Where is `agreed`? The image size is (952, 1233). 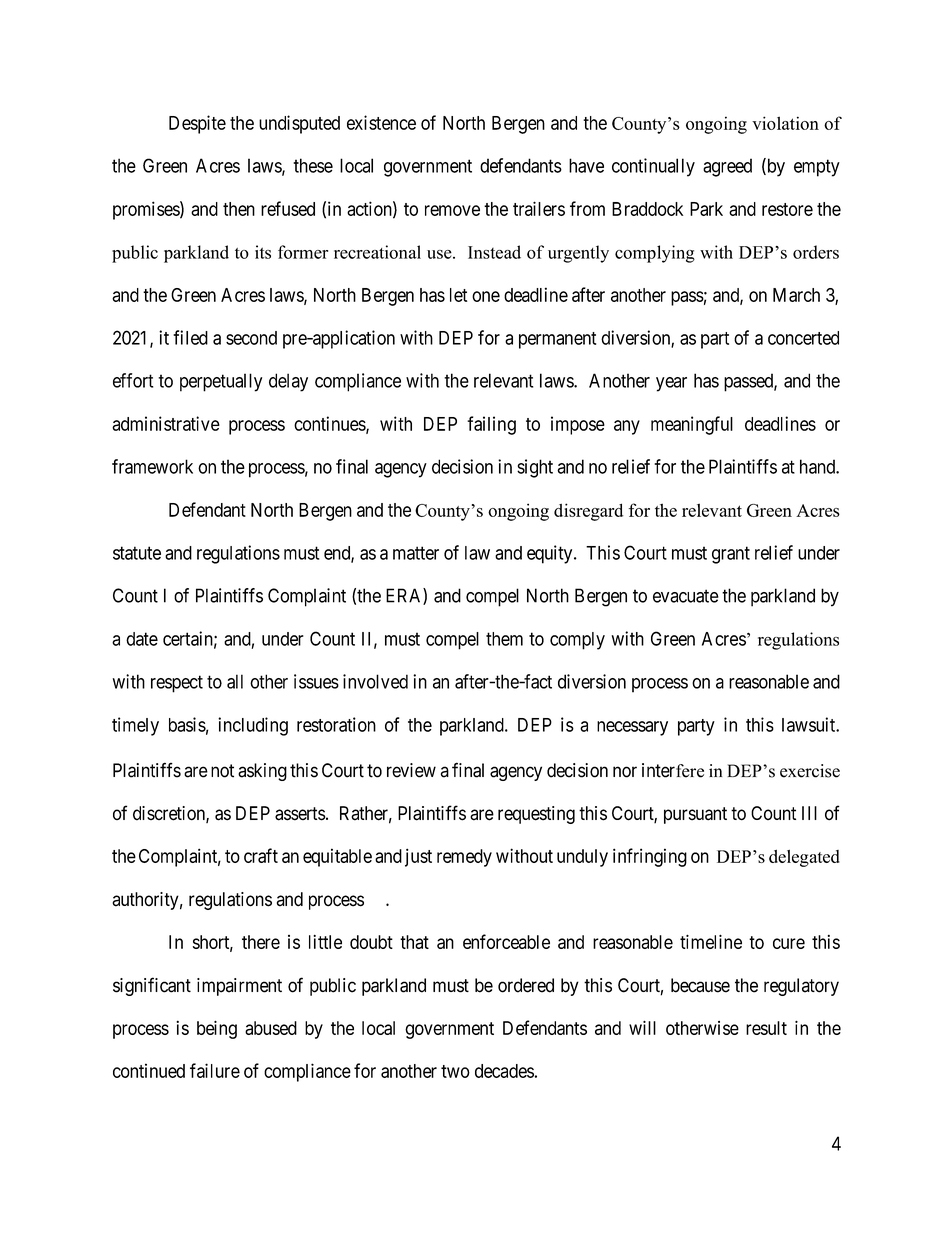
agreed is located at coordinates (727, 167).
